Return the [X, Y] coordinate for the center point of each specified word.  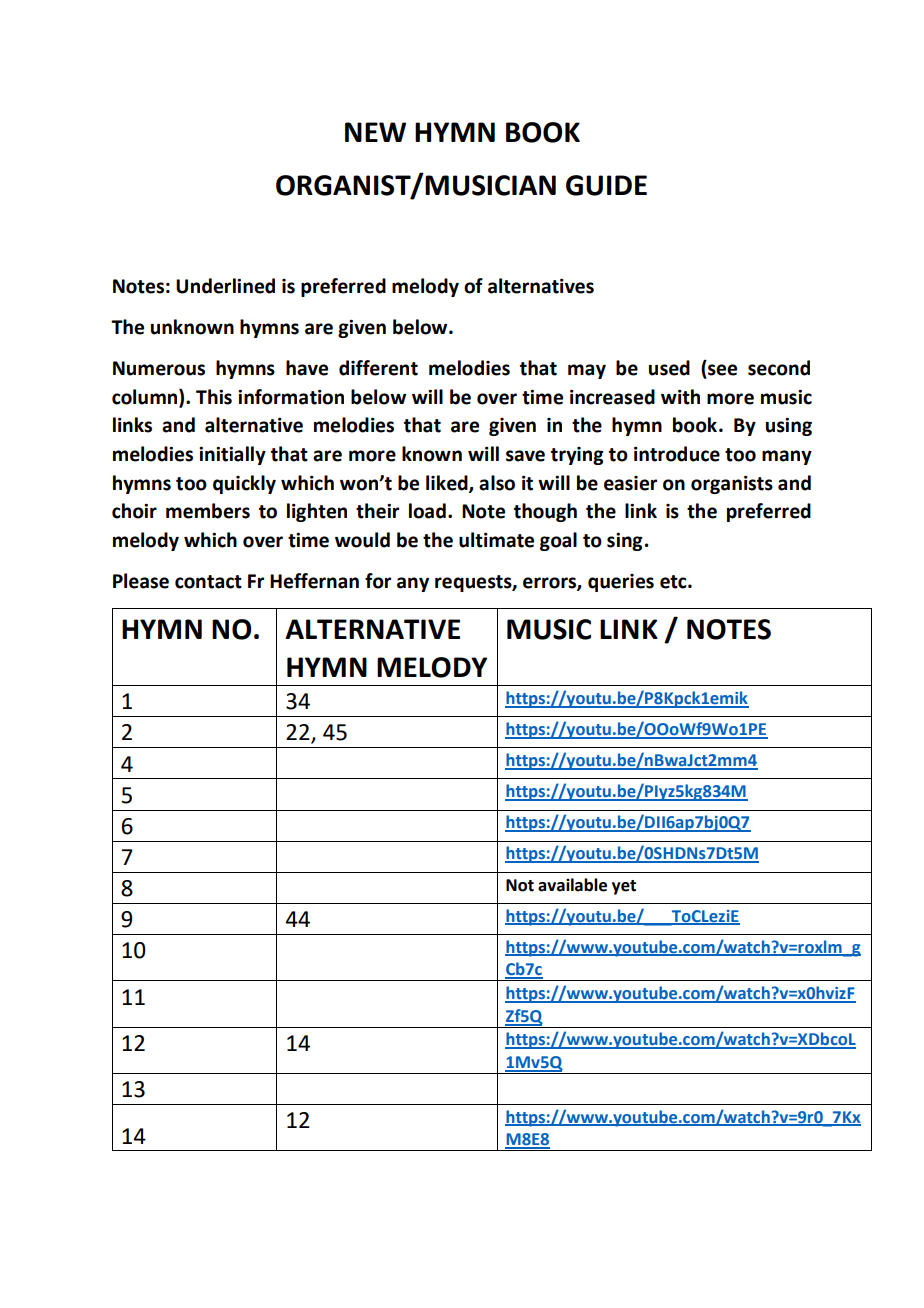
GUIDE [606, 185]
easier [630, 483]
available [572, 885]
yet [624, 887]
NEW [375, 132]
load [427, 511]
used [669, 368]
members [208, 511]
